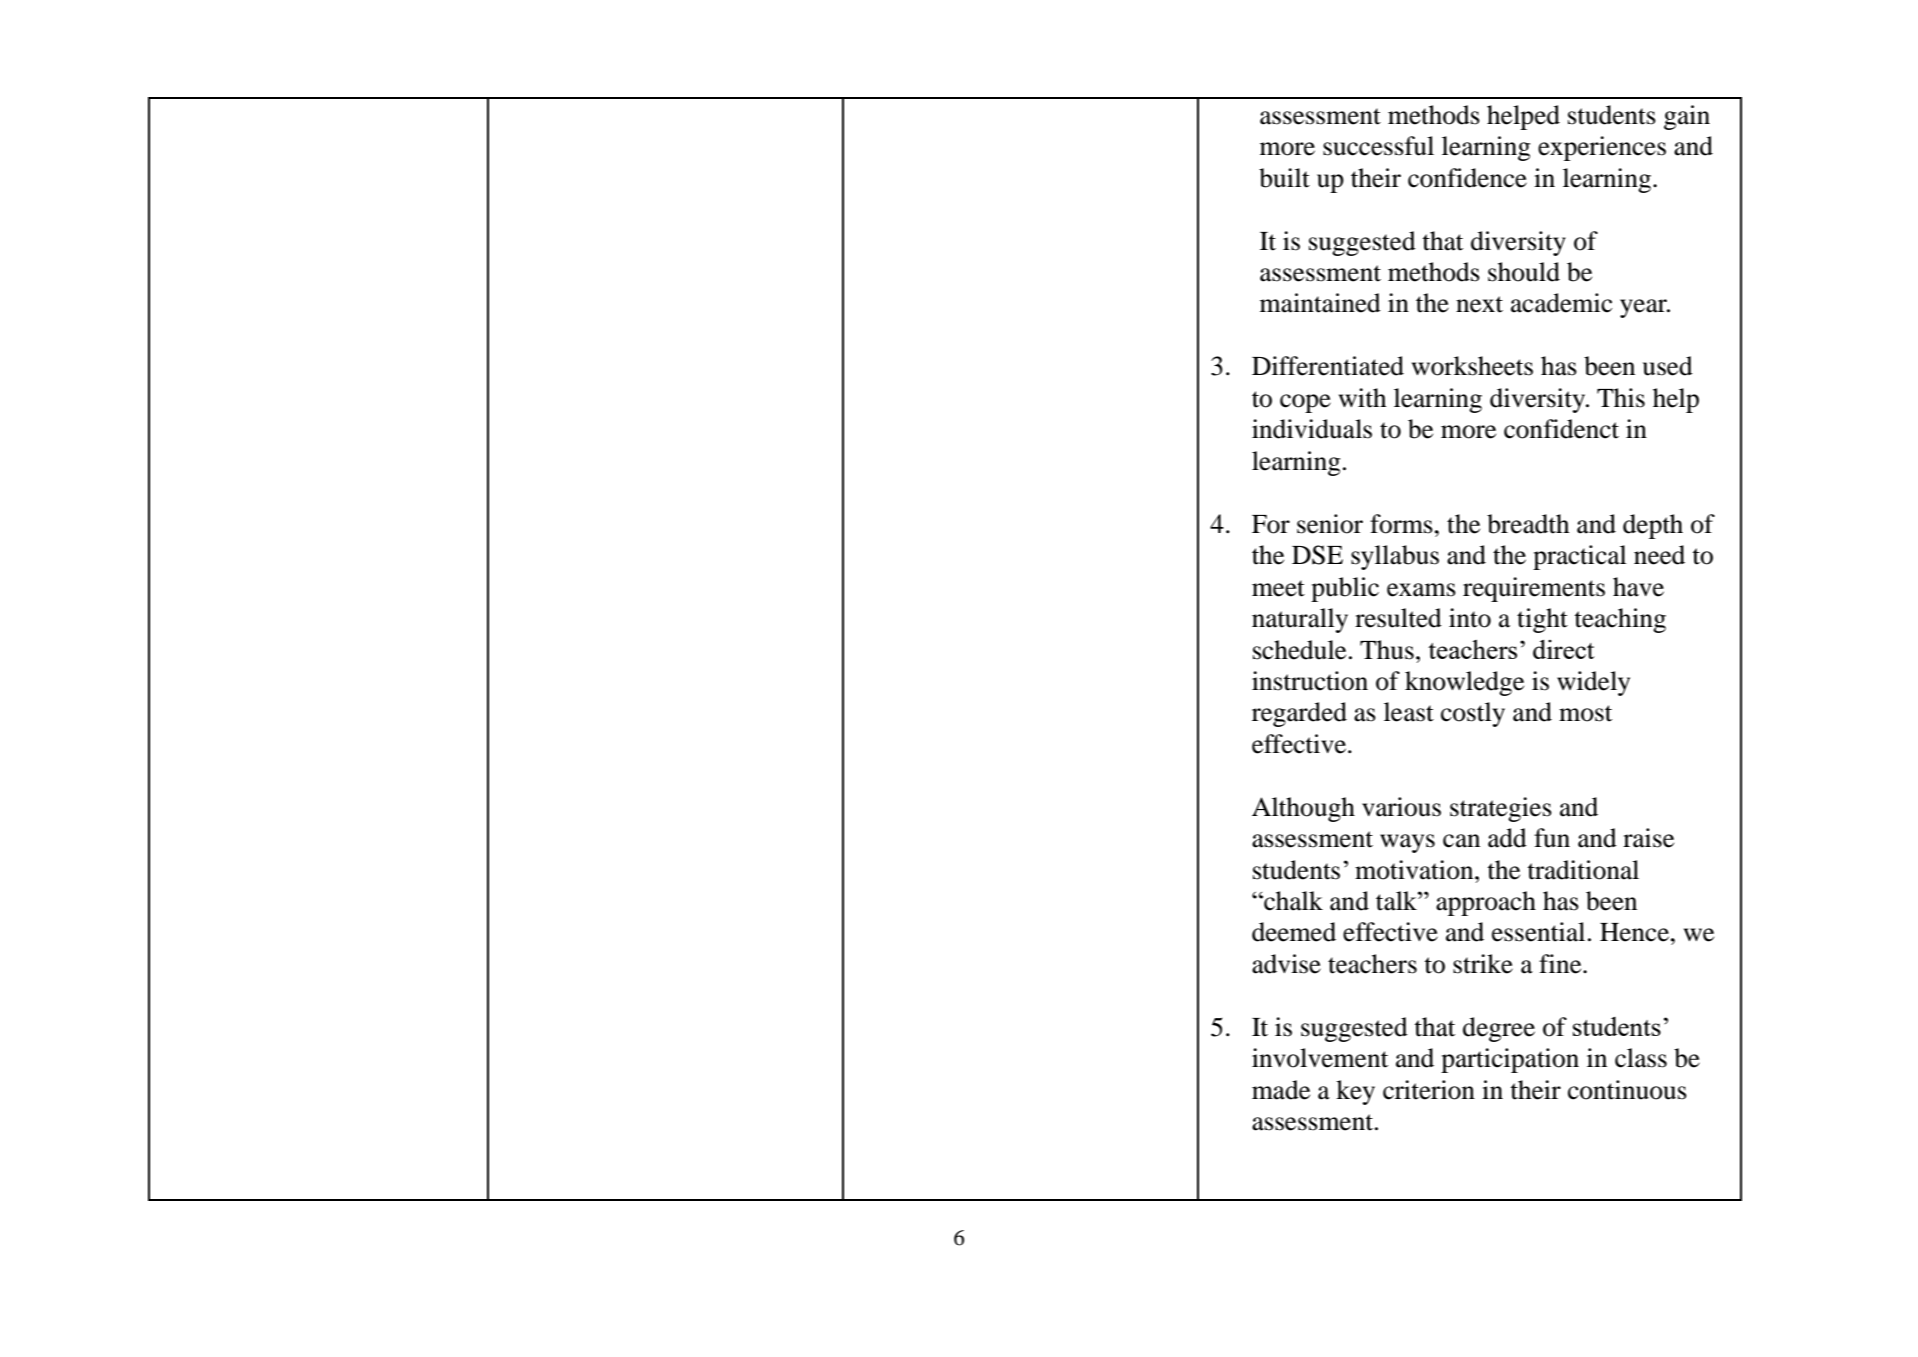 This page has height=1357, width=1918. What do you see at coordinates (1641, 1058) in the page?
I see `class` at bounding box center [1641, 1058].
